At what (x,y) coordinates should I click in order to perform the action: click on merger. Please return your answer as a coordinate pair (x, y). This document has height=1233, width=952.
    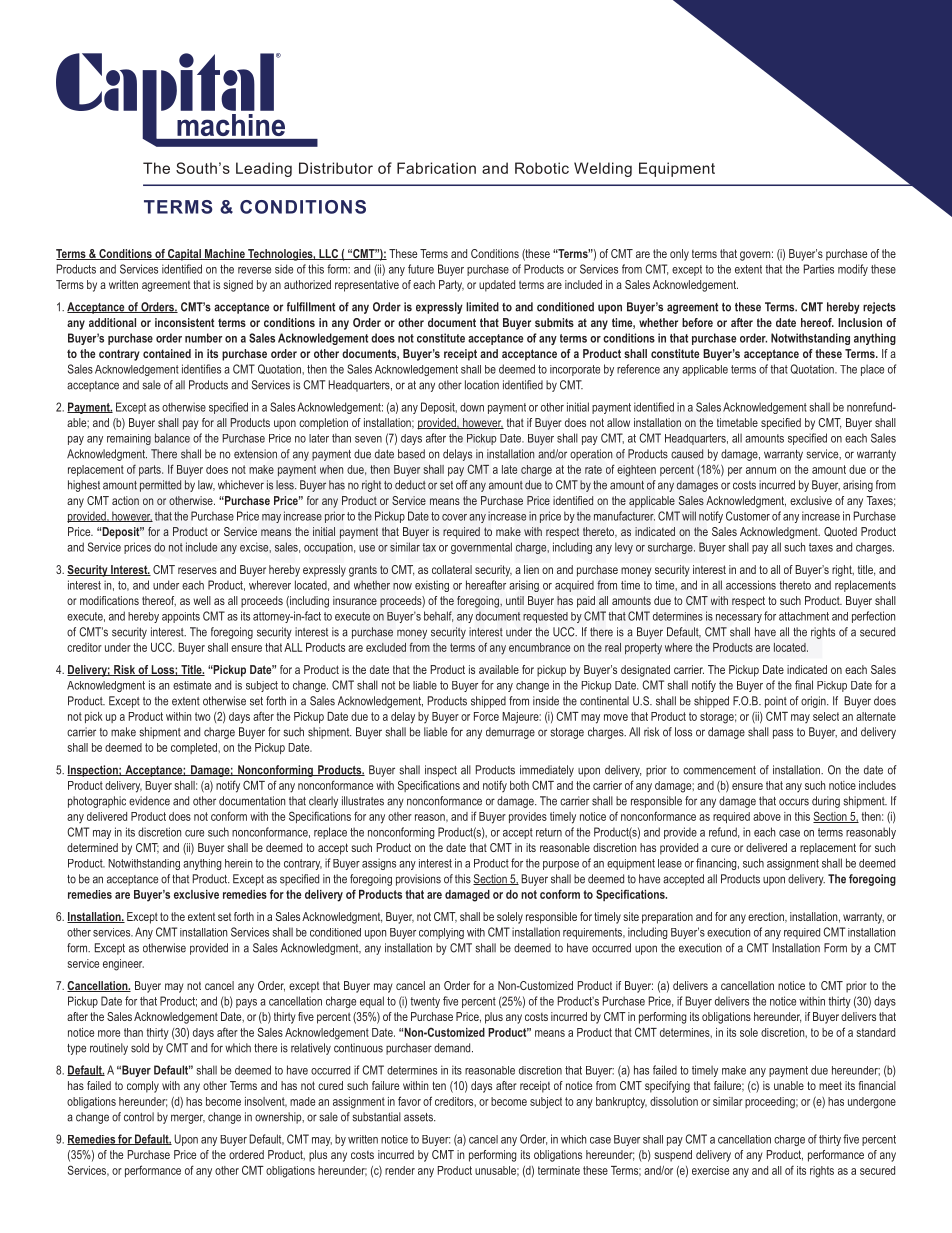
    Looking at the image, I should click on (188, 1119).
